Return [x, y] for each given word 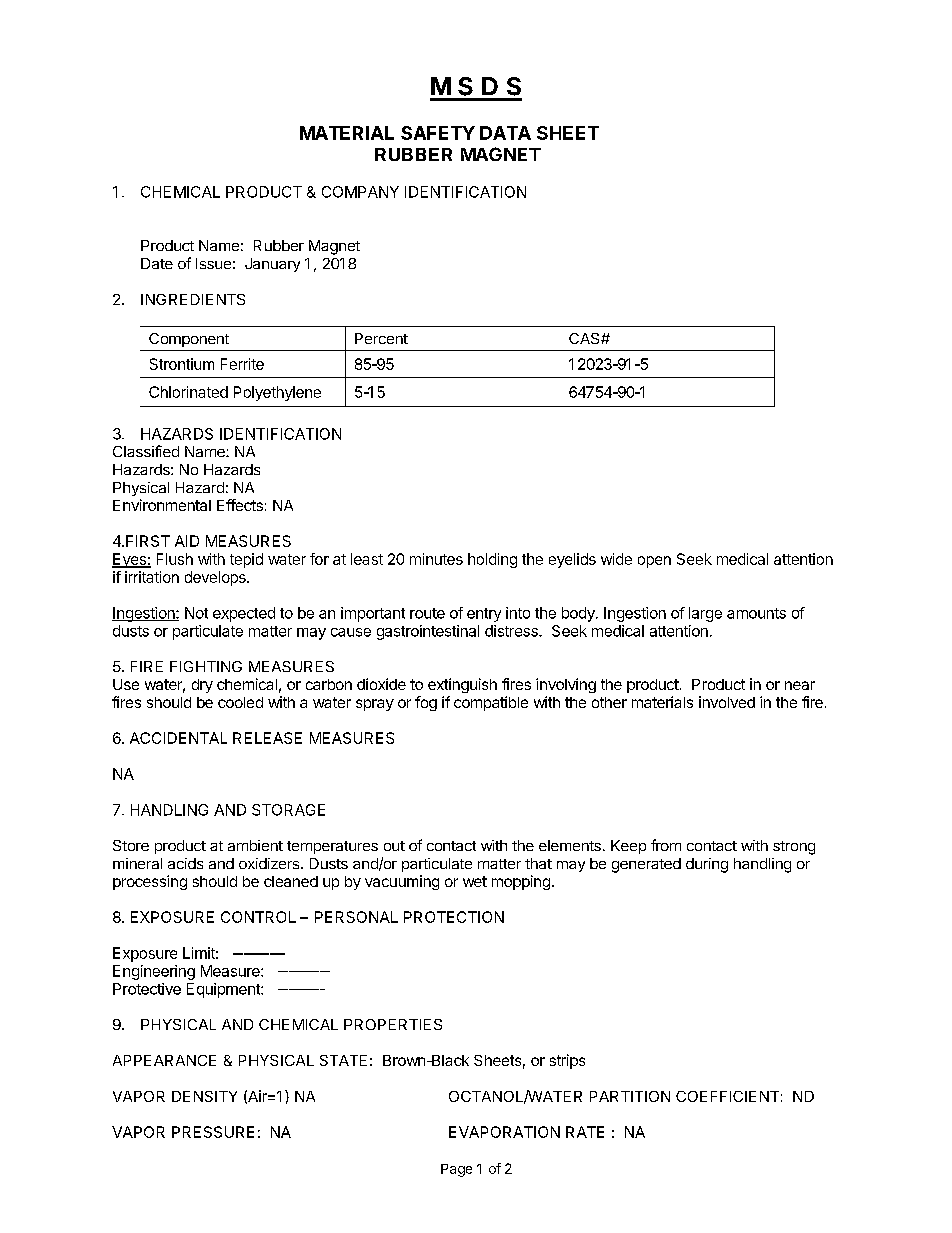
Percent [381, 338]
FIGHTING [206, 666]
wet [475, 881]
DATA [505, 133]
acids [185, 863]
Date [157, 263]
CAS [585, 338]
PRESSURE [213, 1132]
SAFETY [438, 133]
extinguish [462, 685]
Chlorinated [188, 392]
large [705, 614]
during [707, 865]
